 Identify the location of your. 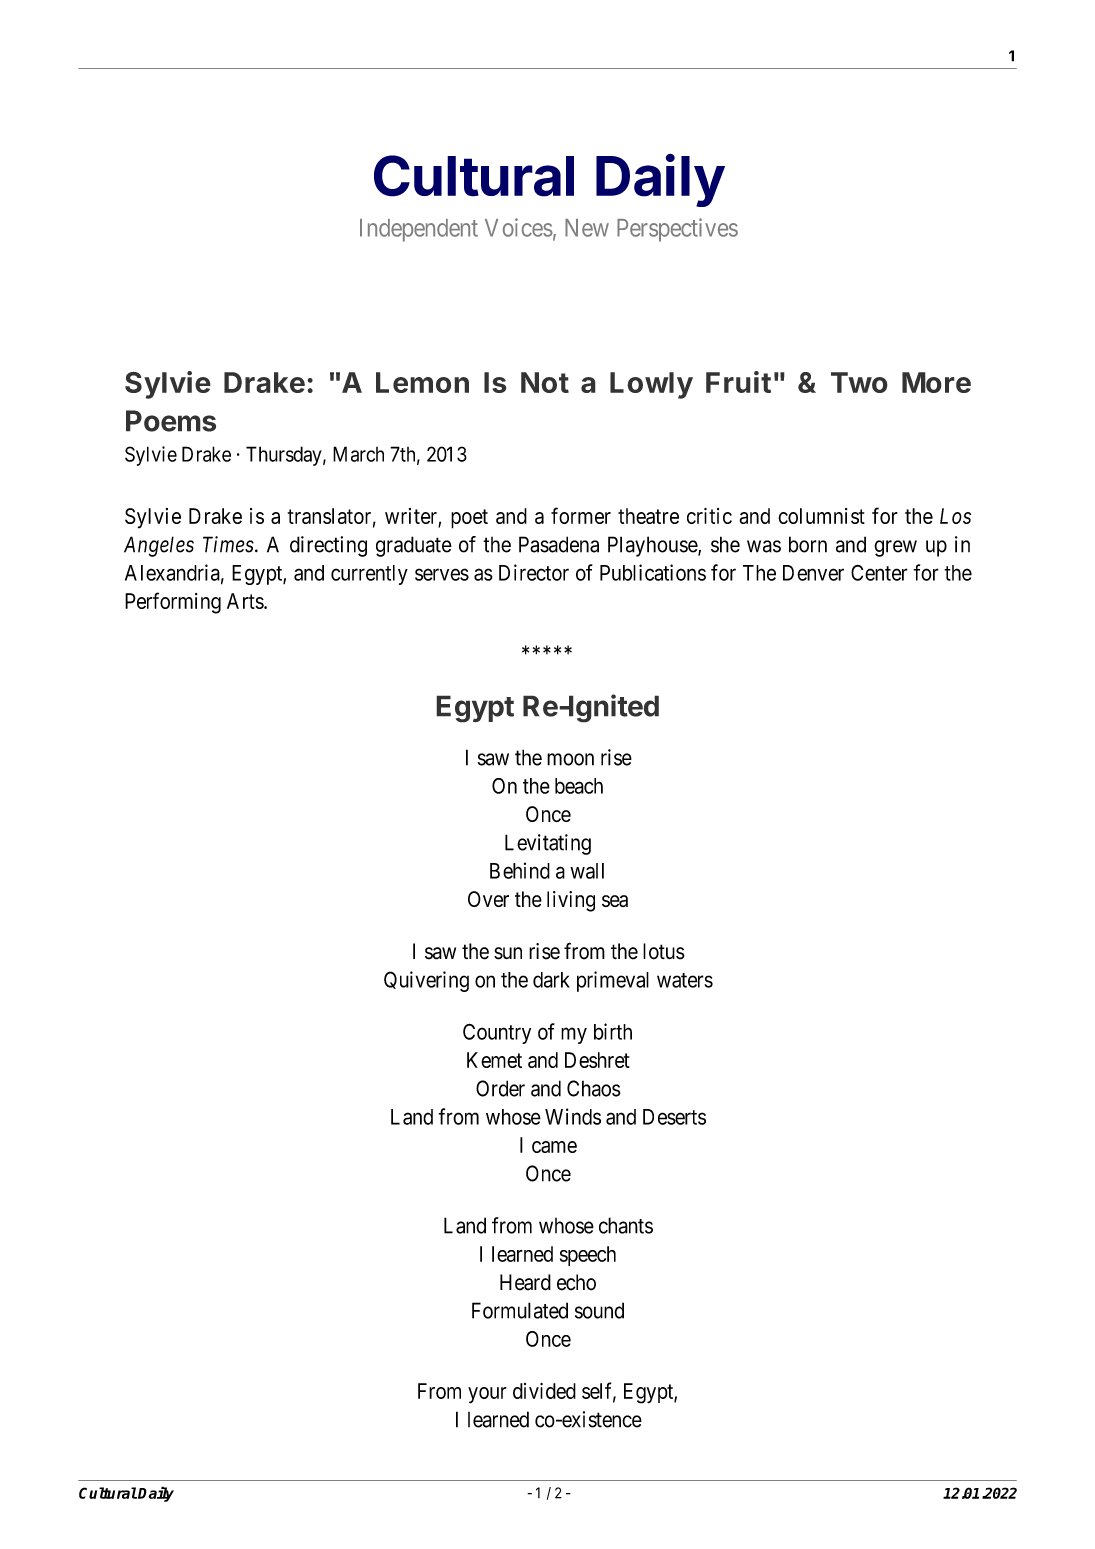
(487, 1395).
